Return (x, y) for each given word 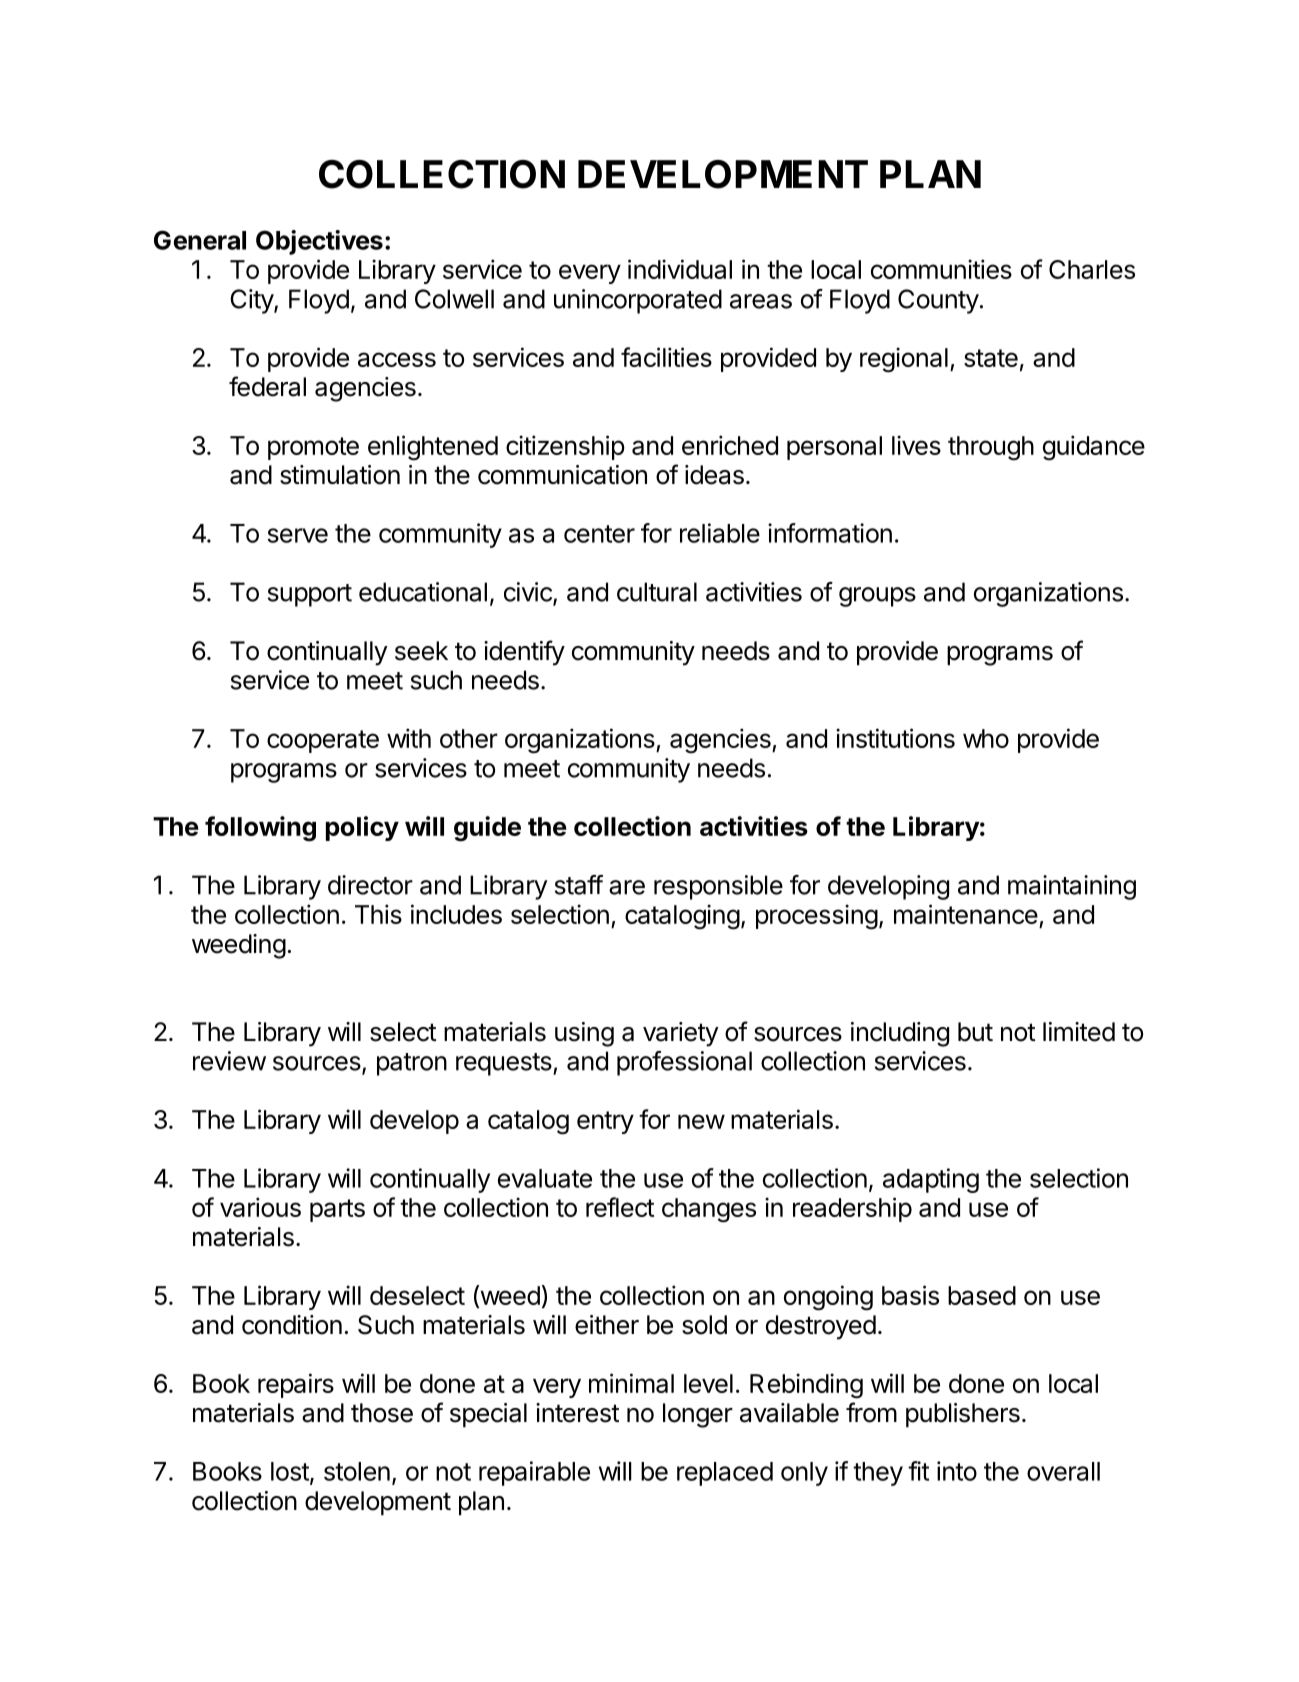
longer (698, 1415)
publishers (963, 1415)
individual (680, 269)
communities (941, 269)
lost (291, 1472)
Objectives (319, 242)
